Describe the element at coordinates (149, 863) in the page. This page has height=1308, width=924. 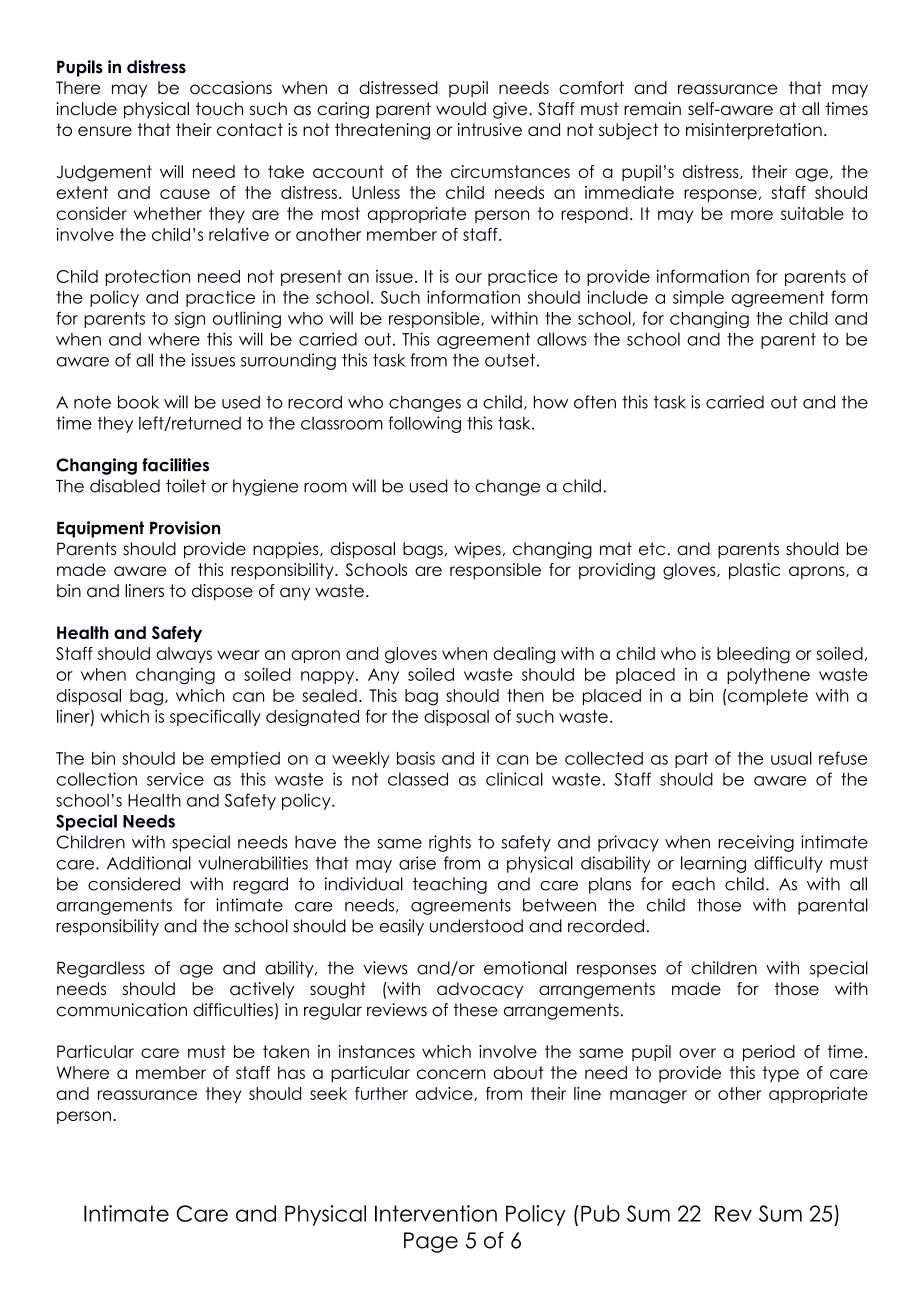
I see `Additional` at that location.
